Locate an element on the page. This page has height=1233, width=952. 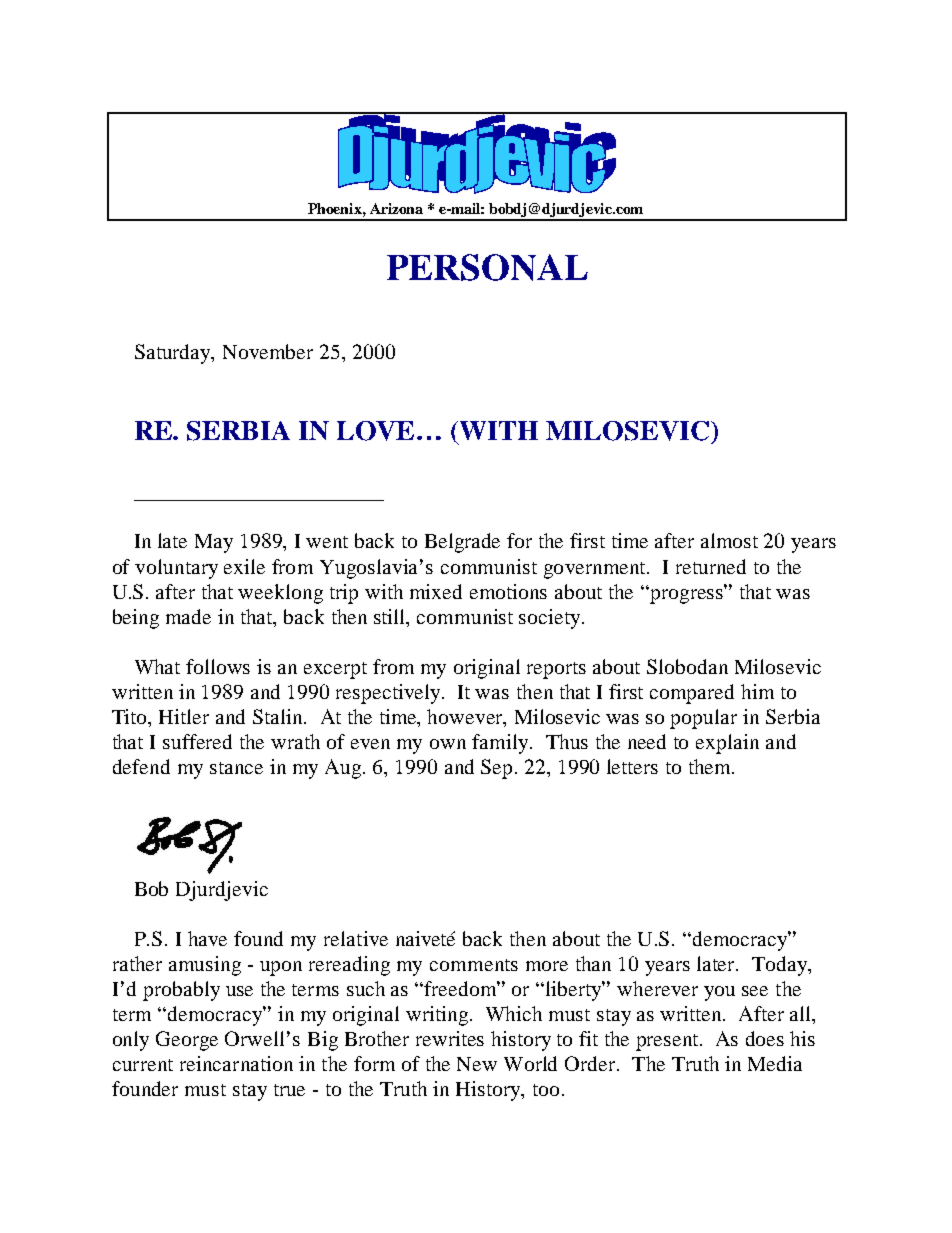
Arizona is located at coordinates (396, 208).
